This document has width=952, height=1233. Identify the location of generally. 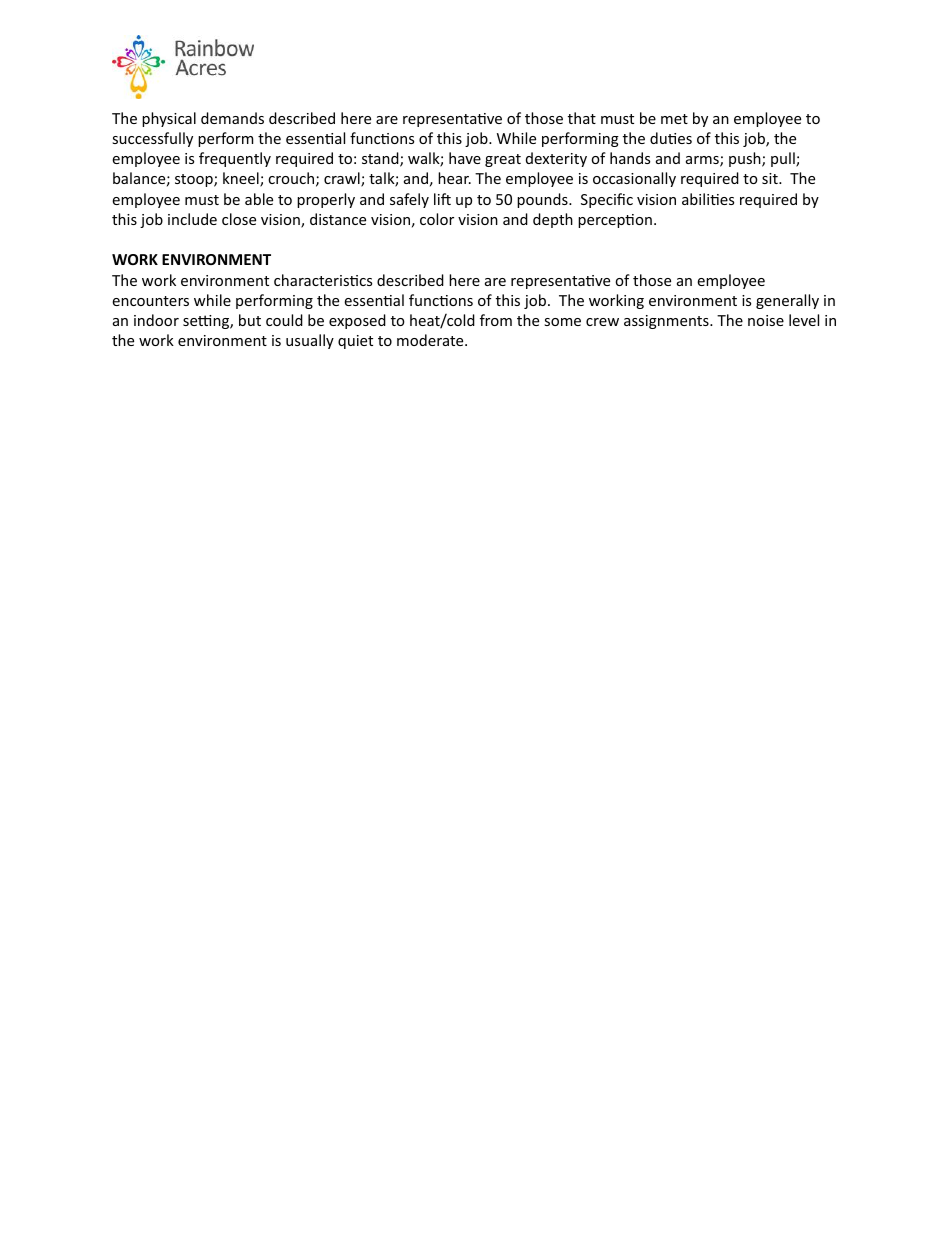
(787, 301).
